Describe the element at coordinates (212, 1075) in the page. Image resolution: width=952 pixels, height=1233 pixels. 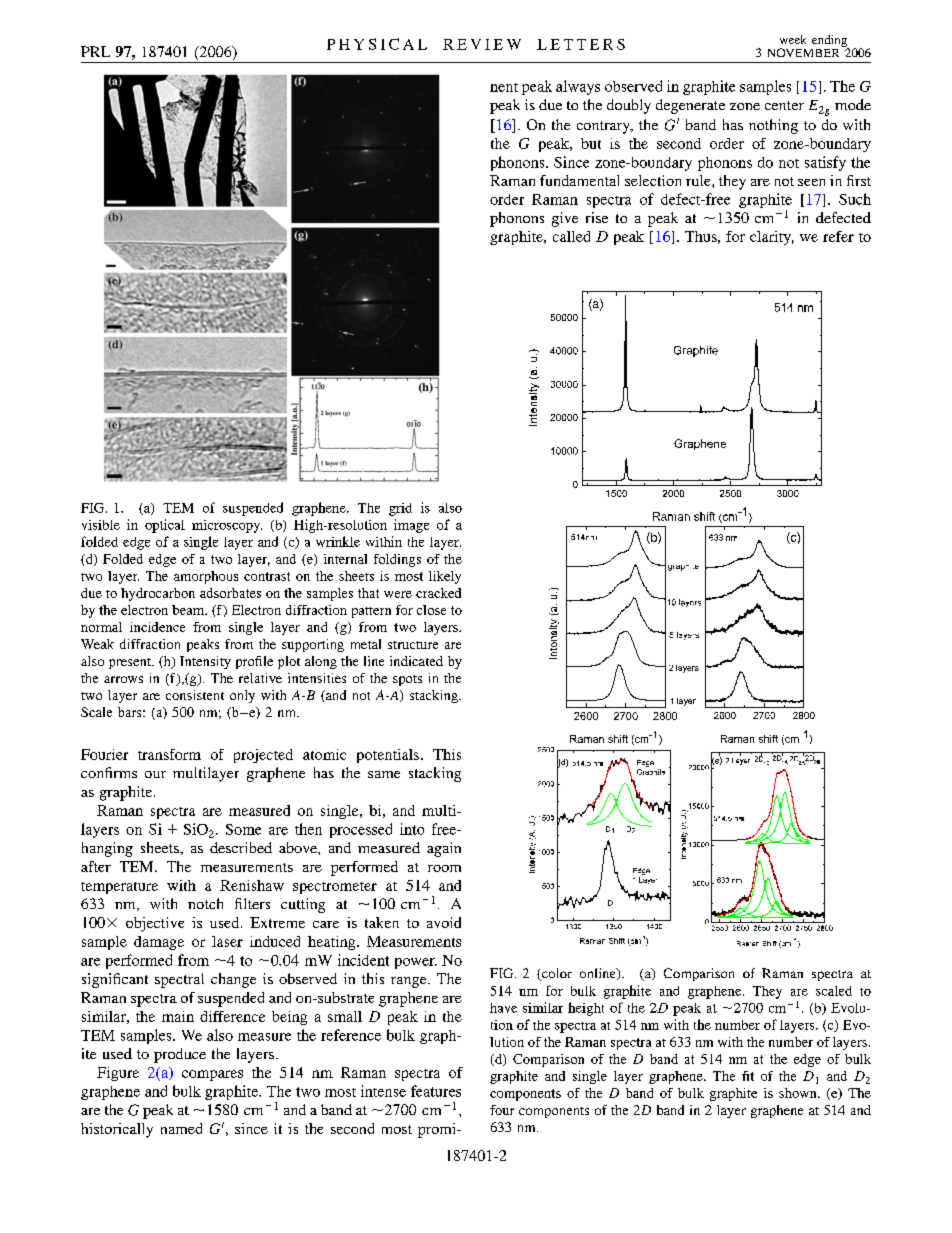
I see `compares` at that location.
